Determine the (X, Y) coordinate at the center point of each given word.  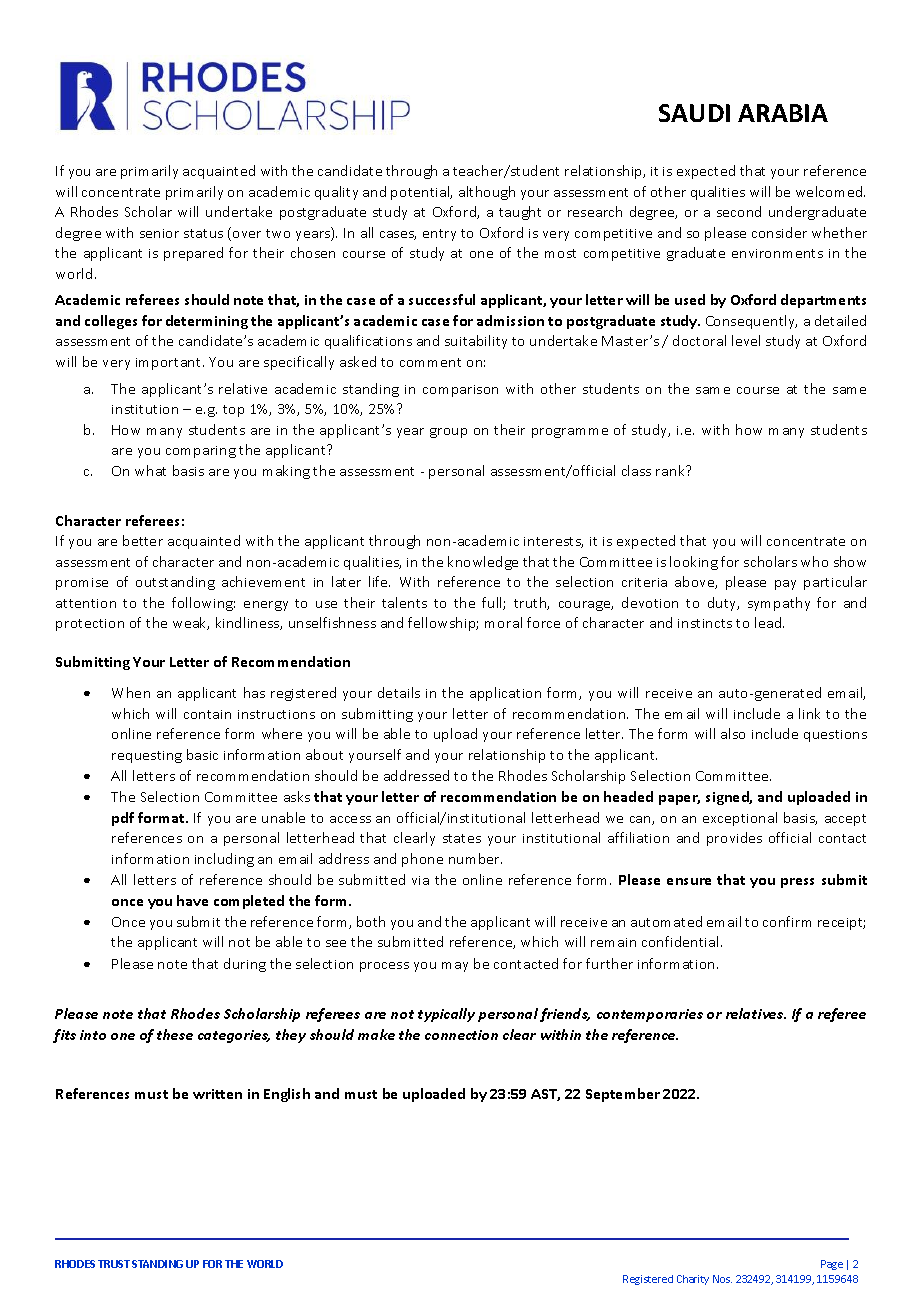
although (487, 193)
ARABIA (783, 113)
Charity (693, 1280)
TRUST (114, 1264)
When (131, 692)
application (505, 694)
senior (159, 233)
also (733, 733)
